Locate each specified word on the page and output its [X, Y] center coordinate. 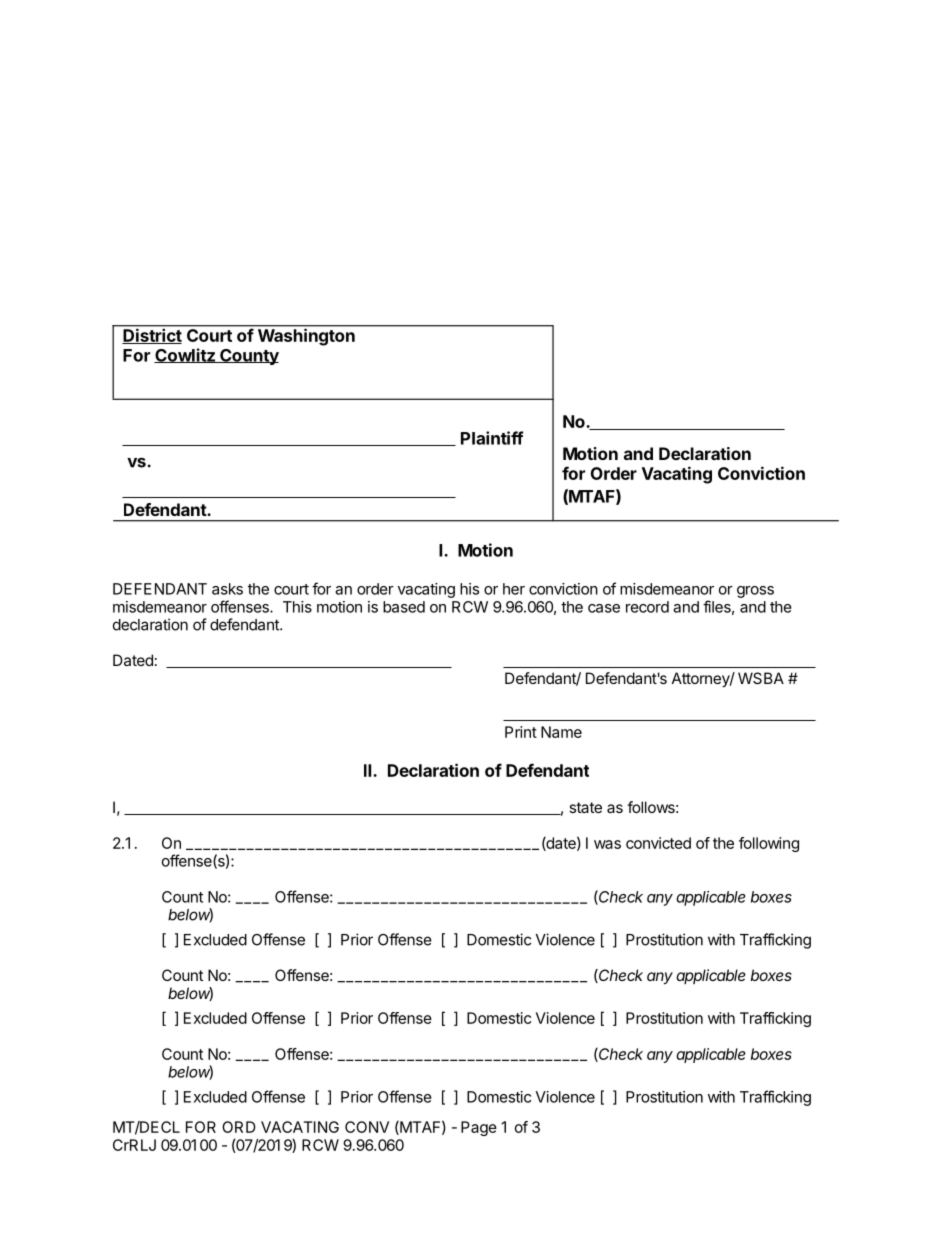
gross [755, 592]
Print [521, 732]
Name [561, 732]
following [769, 844]
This [297, 607]
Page [479, 1128]
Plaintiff [492, 438]
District [152, 336]
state [585, 807]
